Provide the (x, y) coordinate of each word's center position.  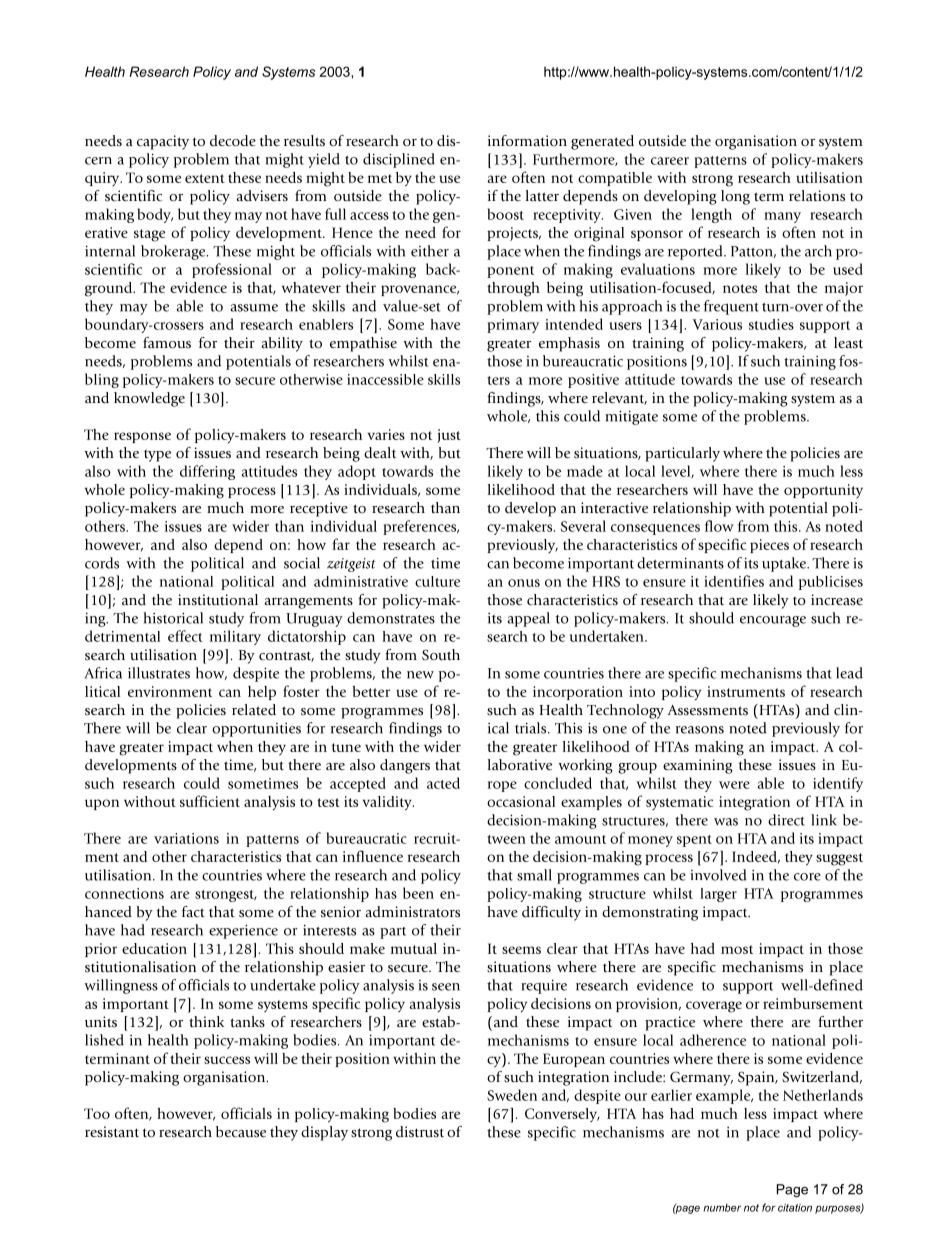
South (441, 655)
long (735, 197)
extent (205, 178)
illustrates (159, 673)
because (241, 1132)
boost (505, 214)
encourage (773, 621)
